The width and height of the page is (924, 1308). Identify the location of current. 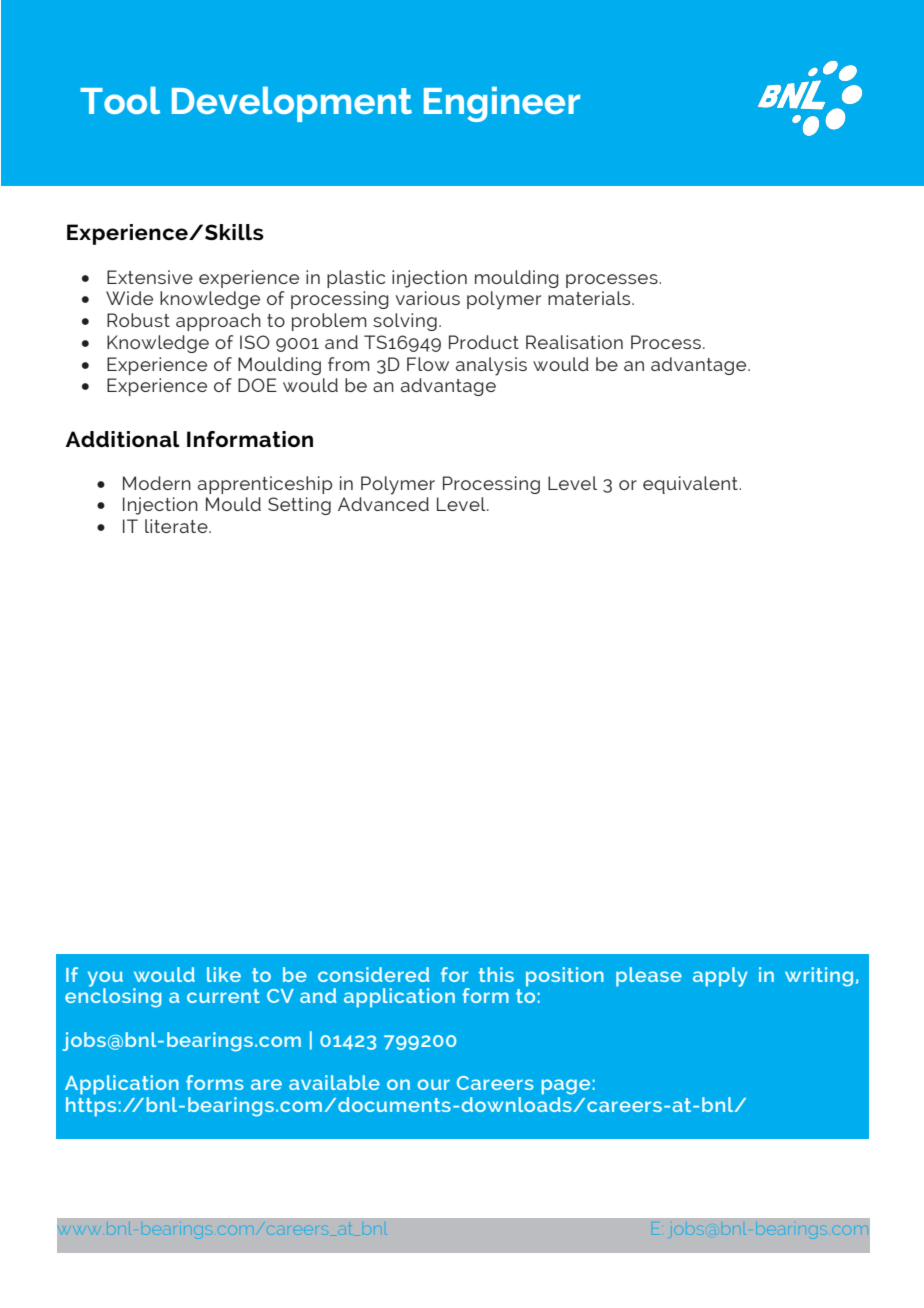
(223, 996).
